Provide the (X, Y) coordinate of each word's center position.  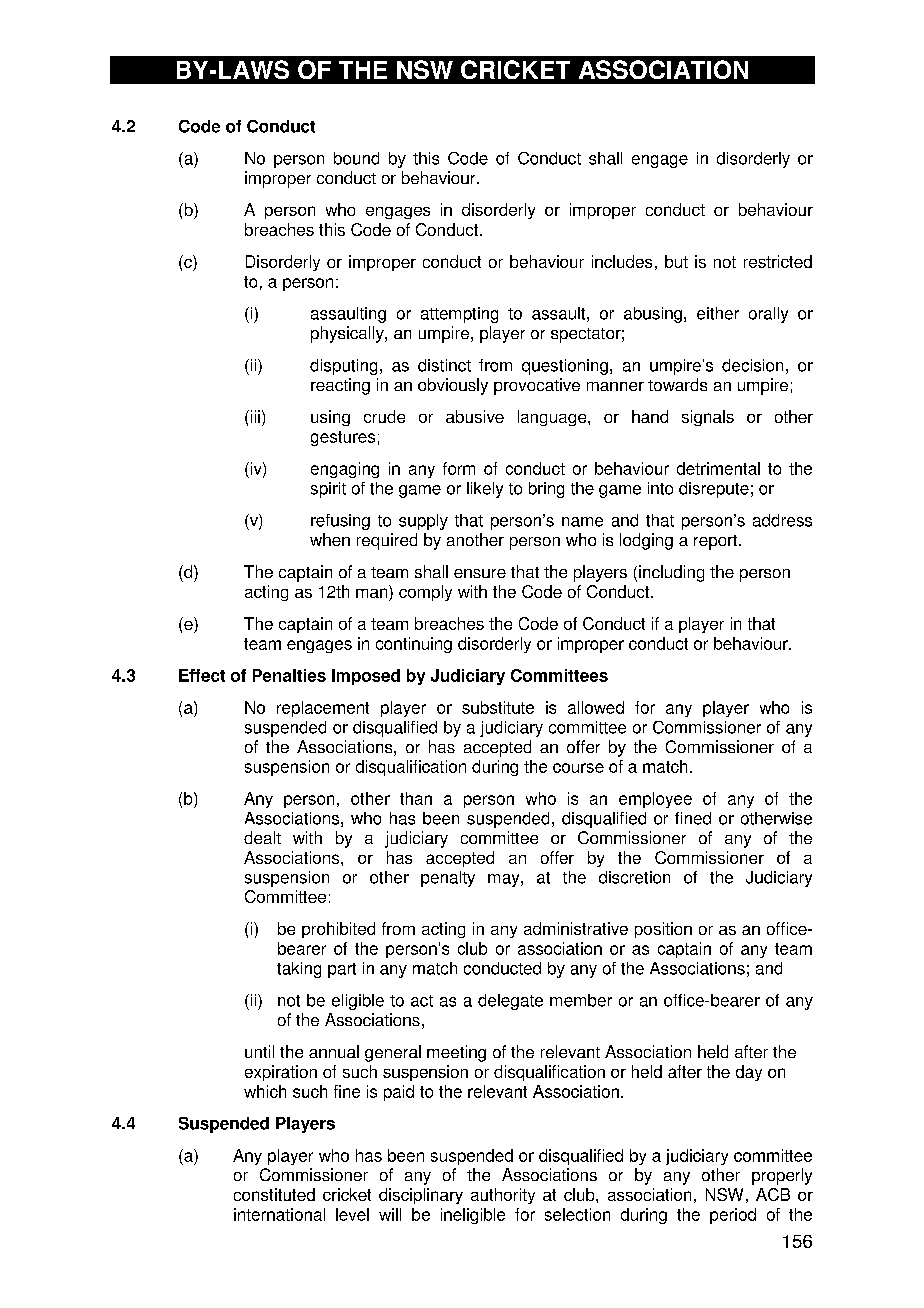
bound (356, 158)
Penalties (289, 675)
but (676, 261)
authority (503, 1196)
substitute (498, 707)
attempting (459, 315)
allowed (596, 707)
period (733, 1216)
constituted (274, 1194)
